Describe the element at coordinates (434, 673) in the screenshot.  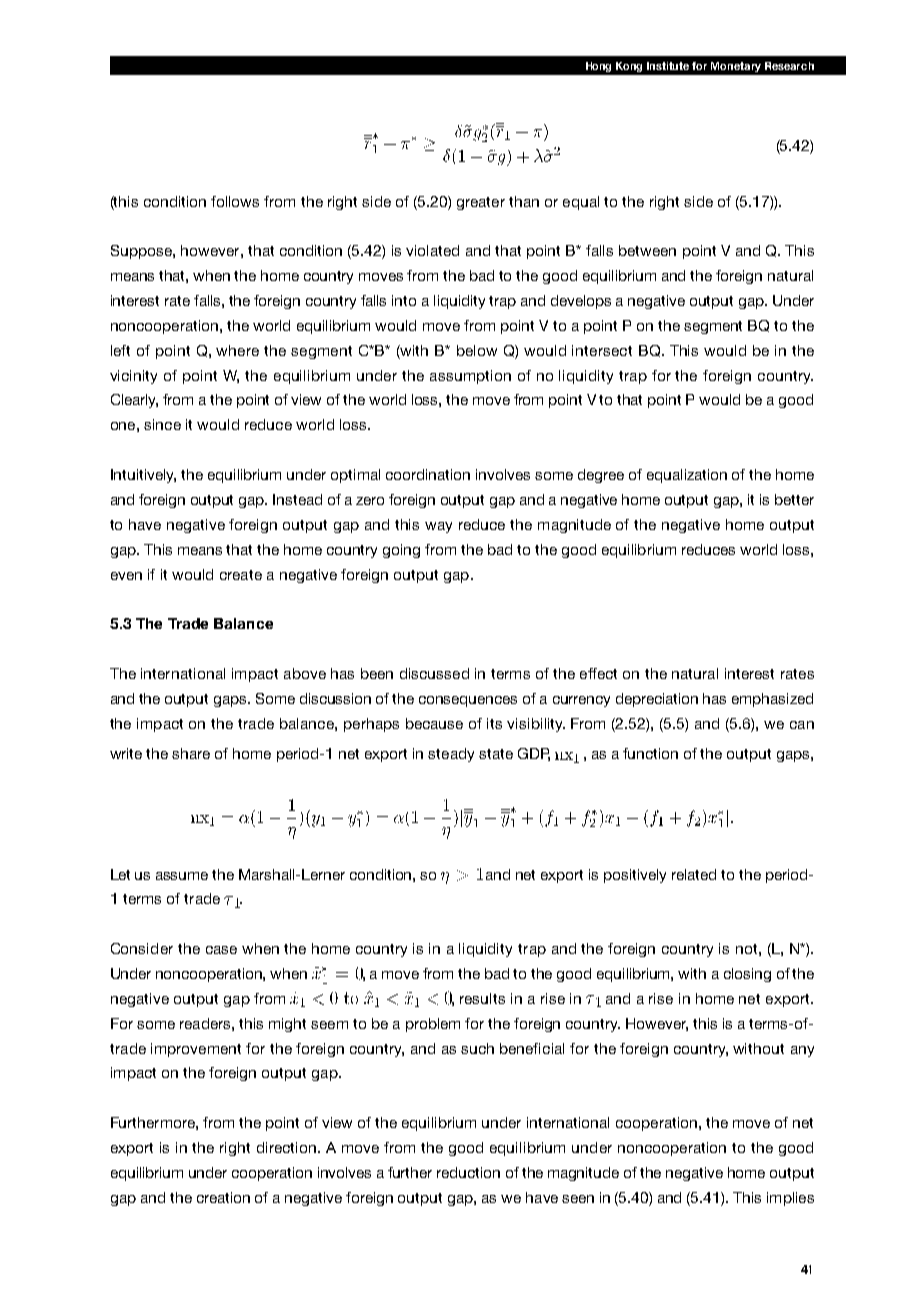
I see `discussed` at that location.
